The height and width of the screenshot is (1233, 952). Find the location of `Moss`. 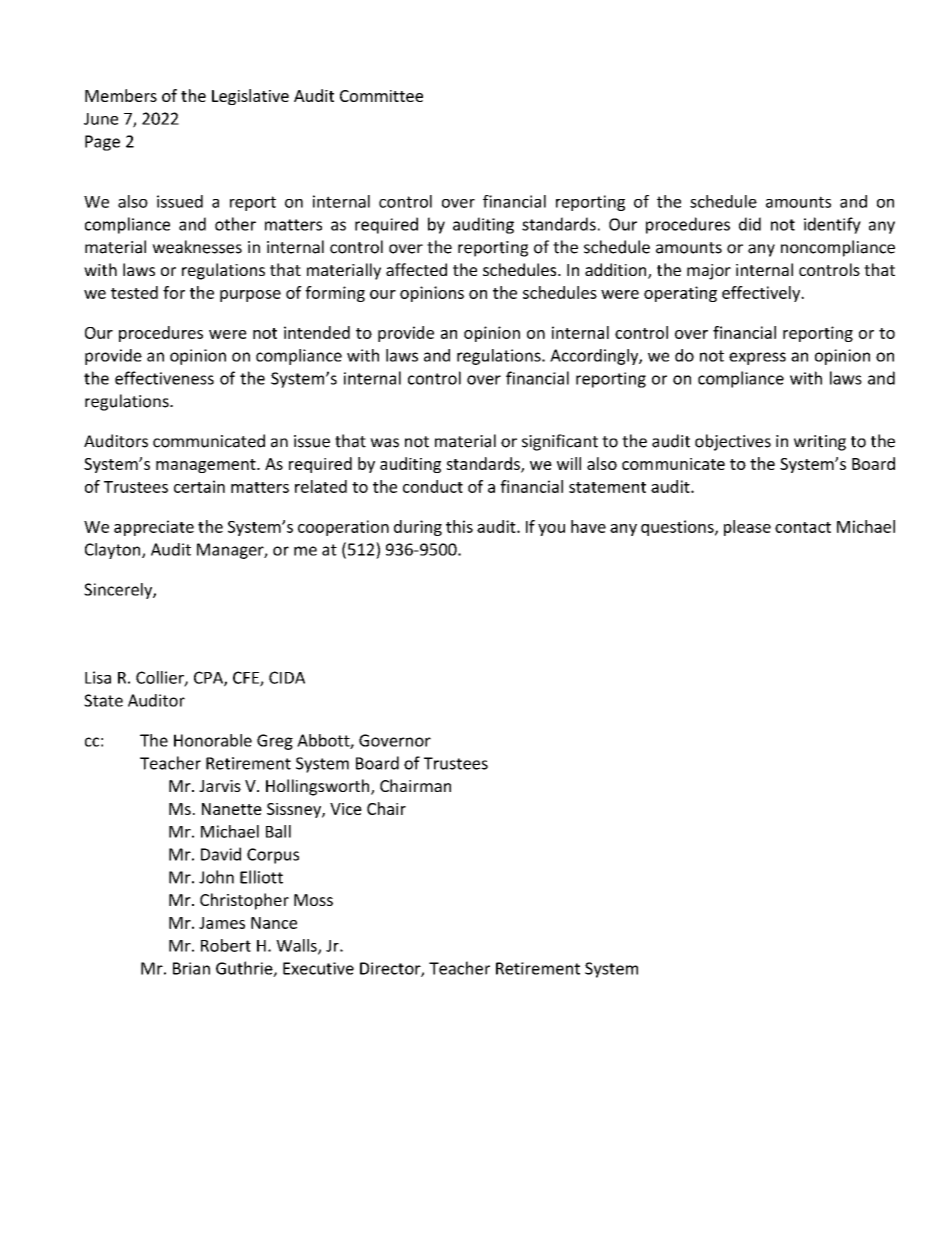

Moss is located at coordinates (313, 900).
